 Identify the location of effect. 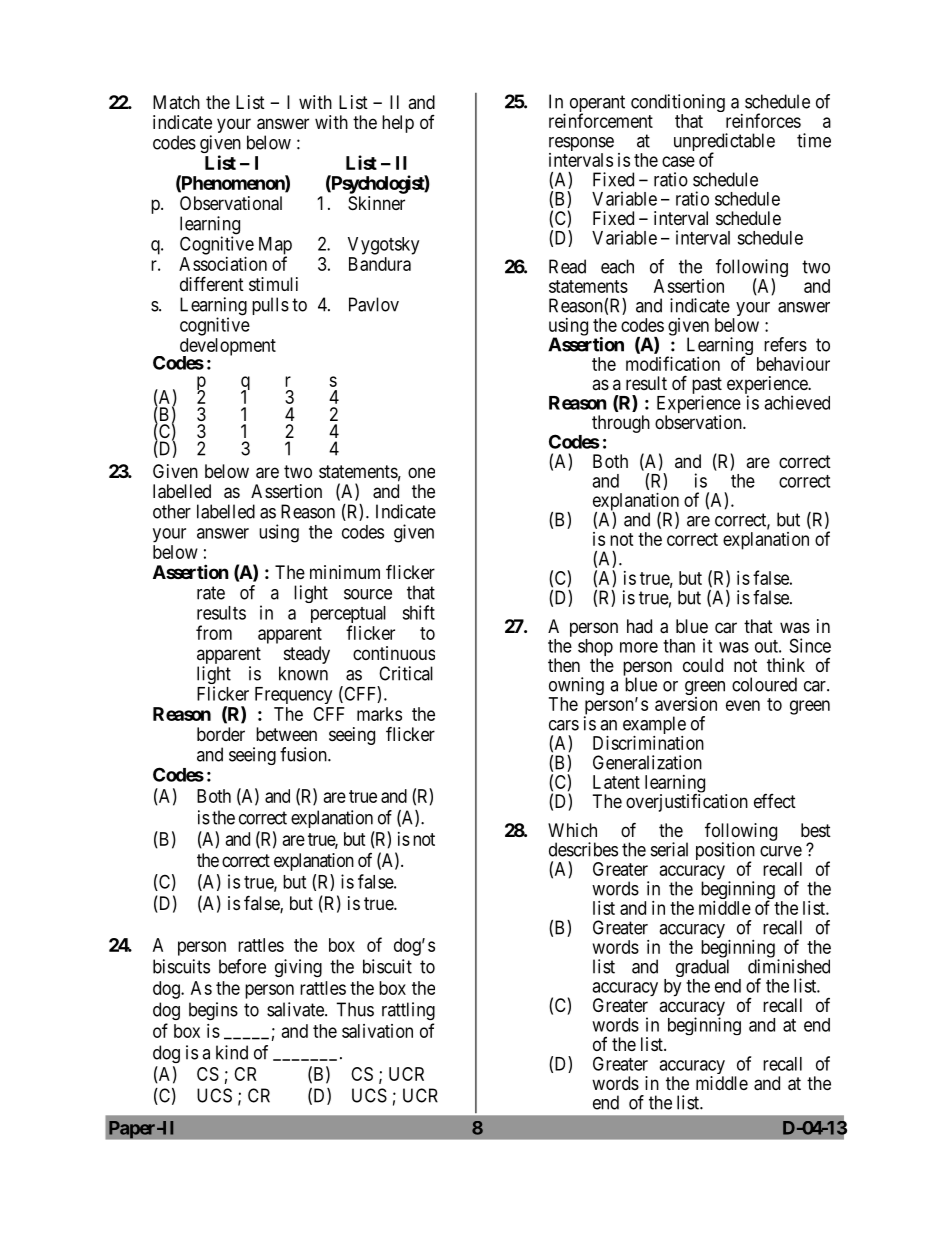
(775, 801).
